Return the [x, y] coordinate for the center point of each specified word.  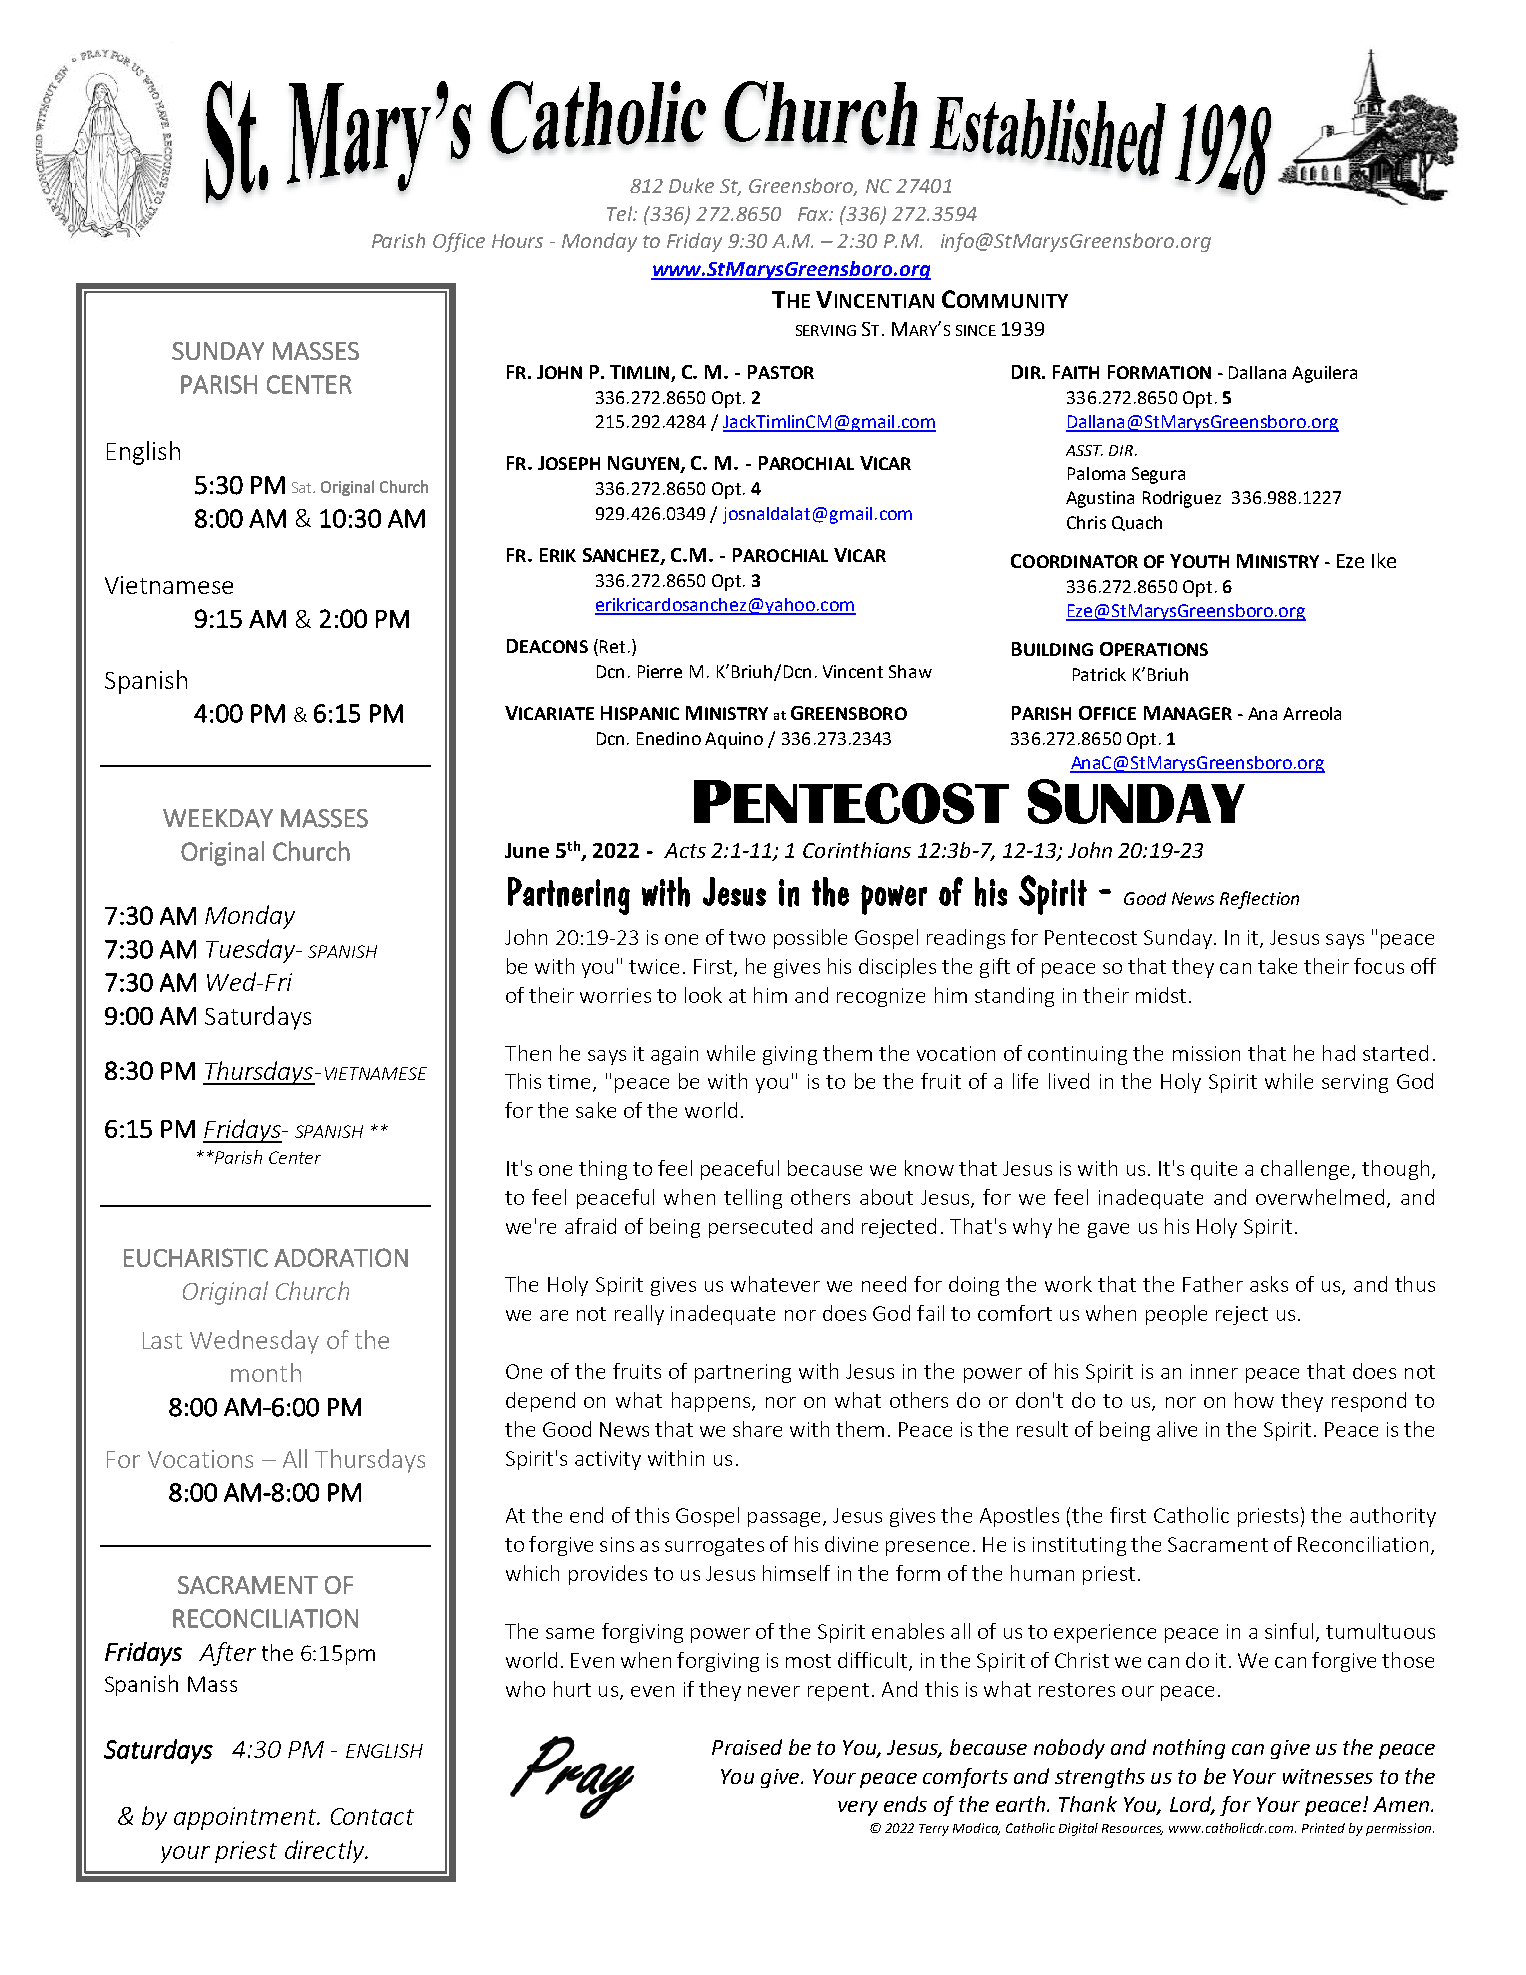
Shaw [910, 671]
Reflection [1259, 900]
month [266, 1372]
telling [753, 1199]
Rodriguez [1182, 499]
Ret [612, 646]
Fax [814, 214]
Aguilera [1324, 374]
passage [786, 1519]
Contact [372, 1816]
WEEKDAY [218, 818]
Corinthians [857, 850]
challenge [1305, 1170]
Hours [517, 241]
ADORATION [341, 1257]
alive [1177, 1429]
